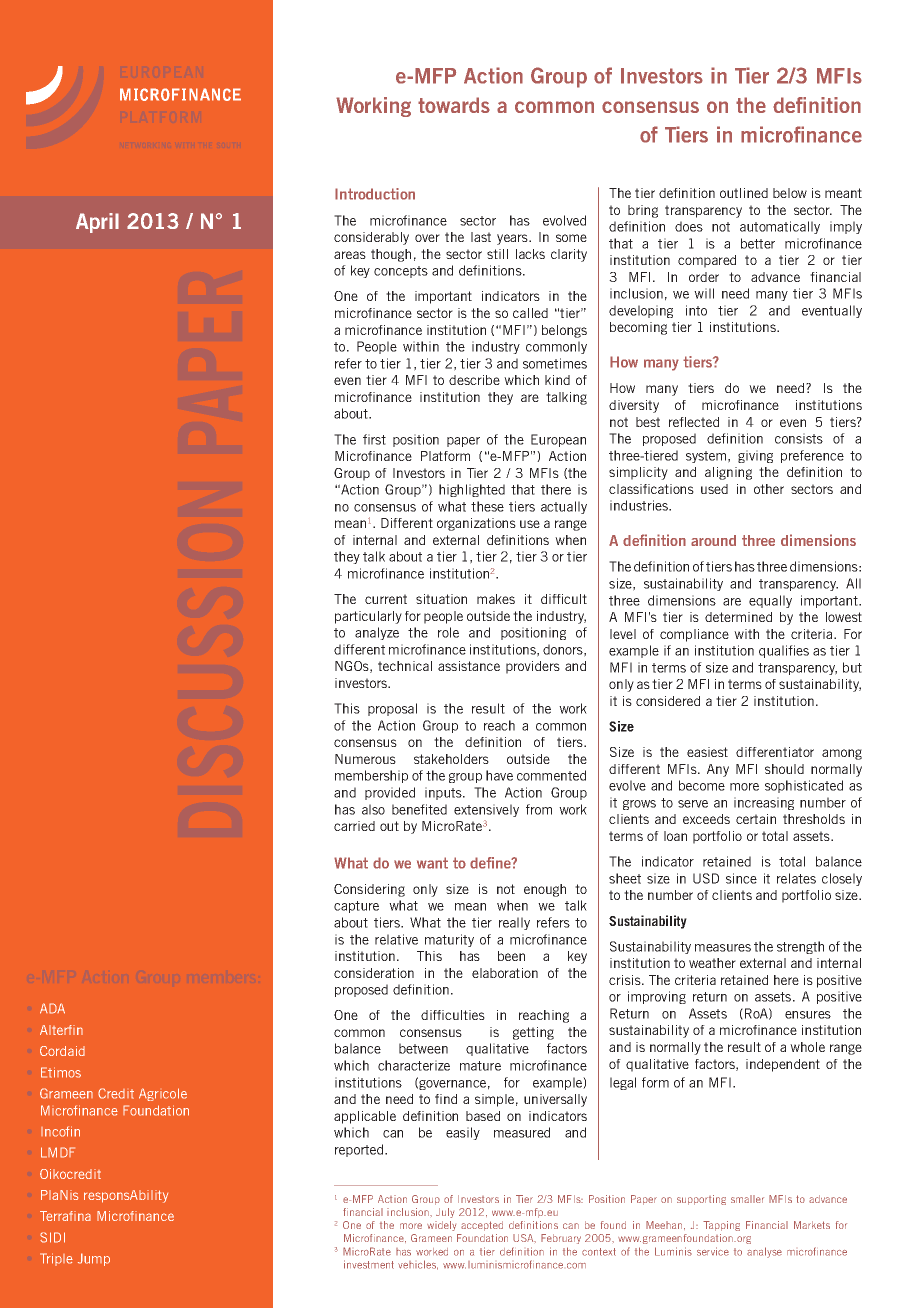 The width and height of the image is (924, 1308). What do you see at coordinates (374, 439) in the image?
I see `first` at bounding box center [374, 439].
